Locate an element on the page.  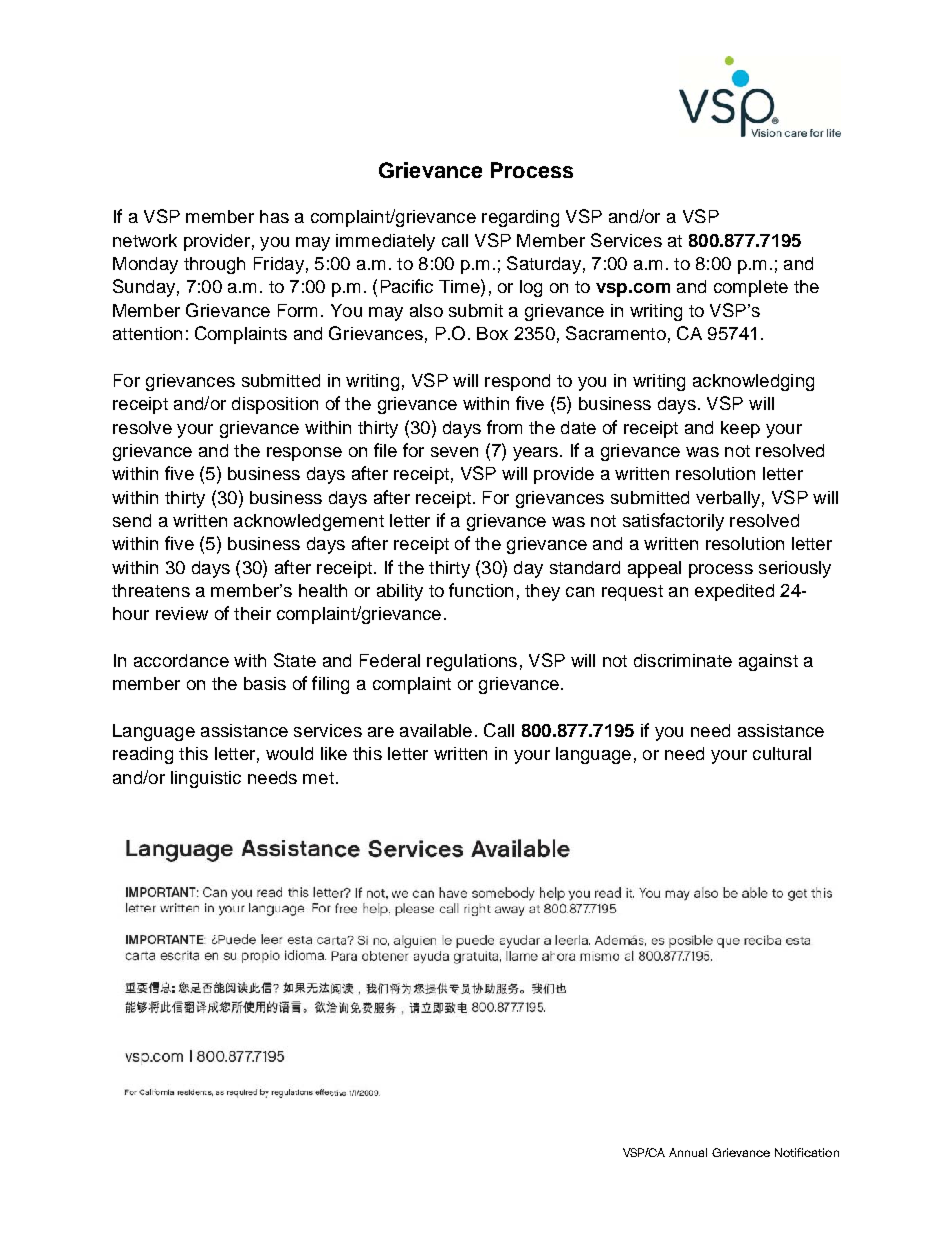
regulations is located at coordinates (472, 662).
